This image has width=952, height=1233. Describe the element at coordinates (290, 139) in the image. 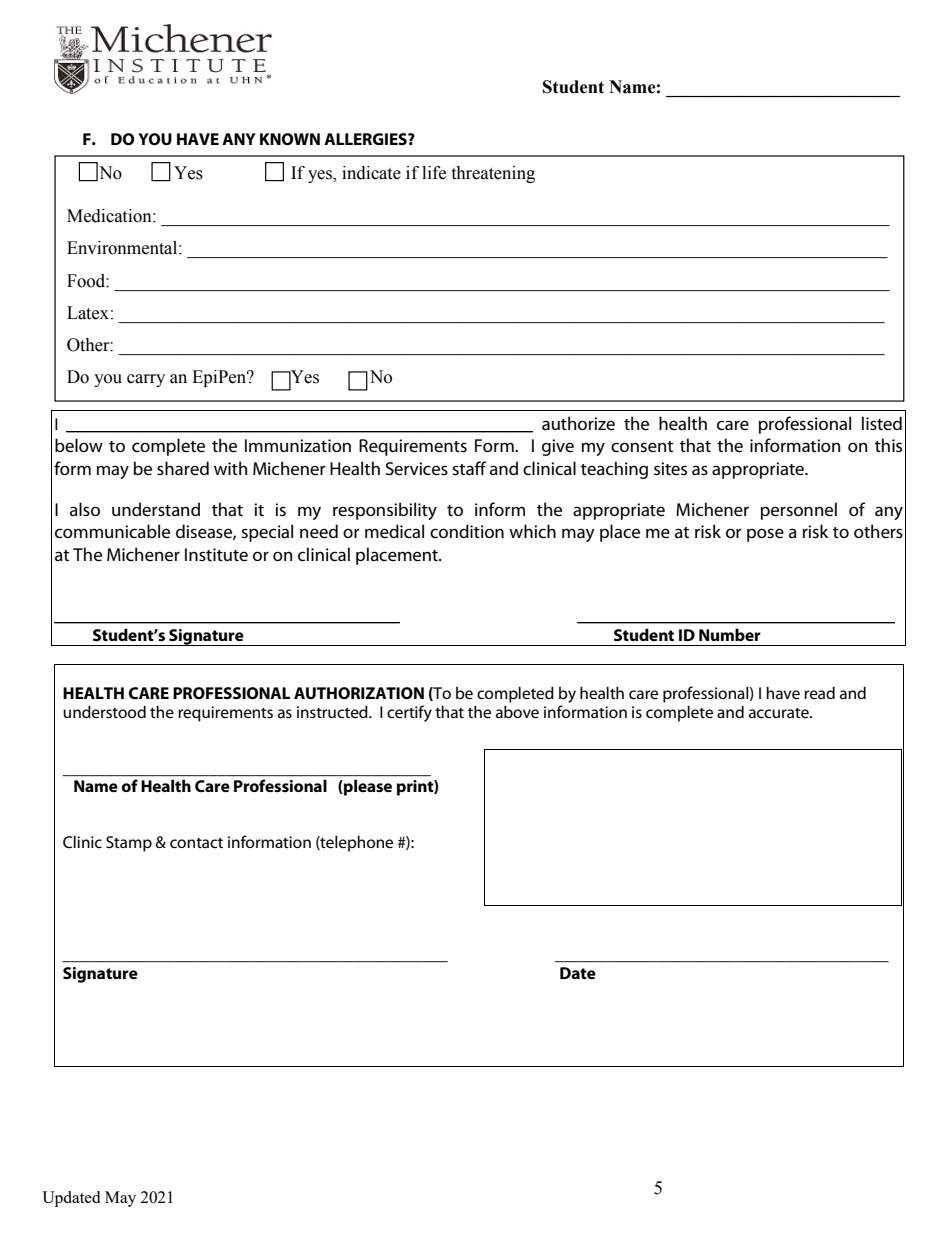

I see `KNOWN` at that location.
